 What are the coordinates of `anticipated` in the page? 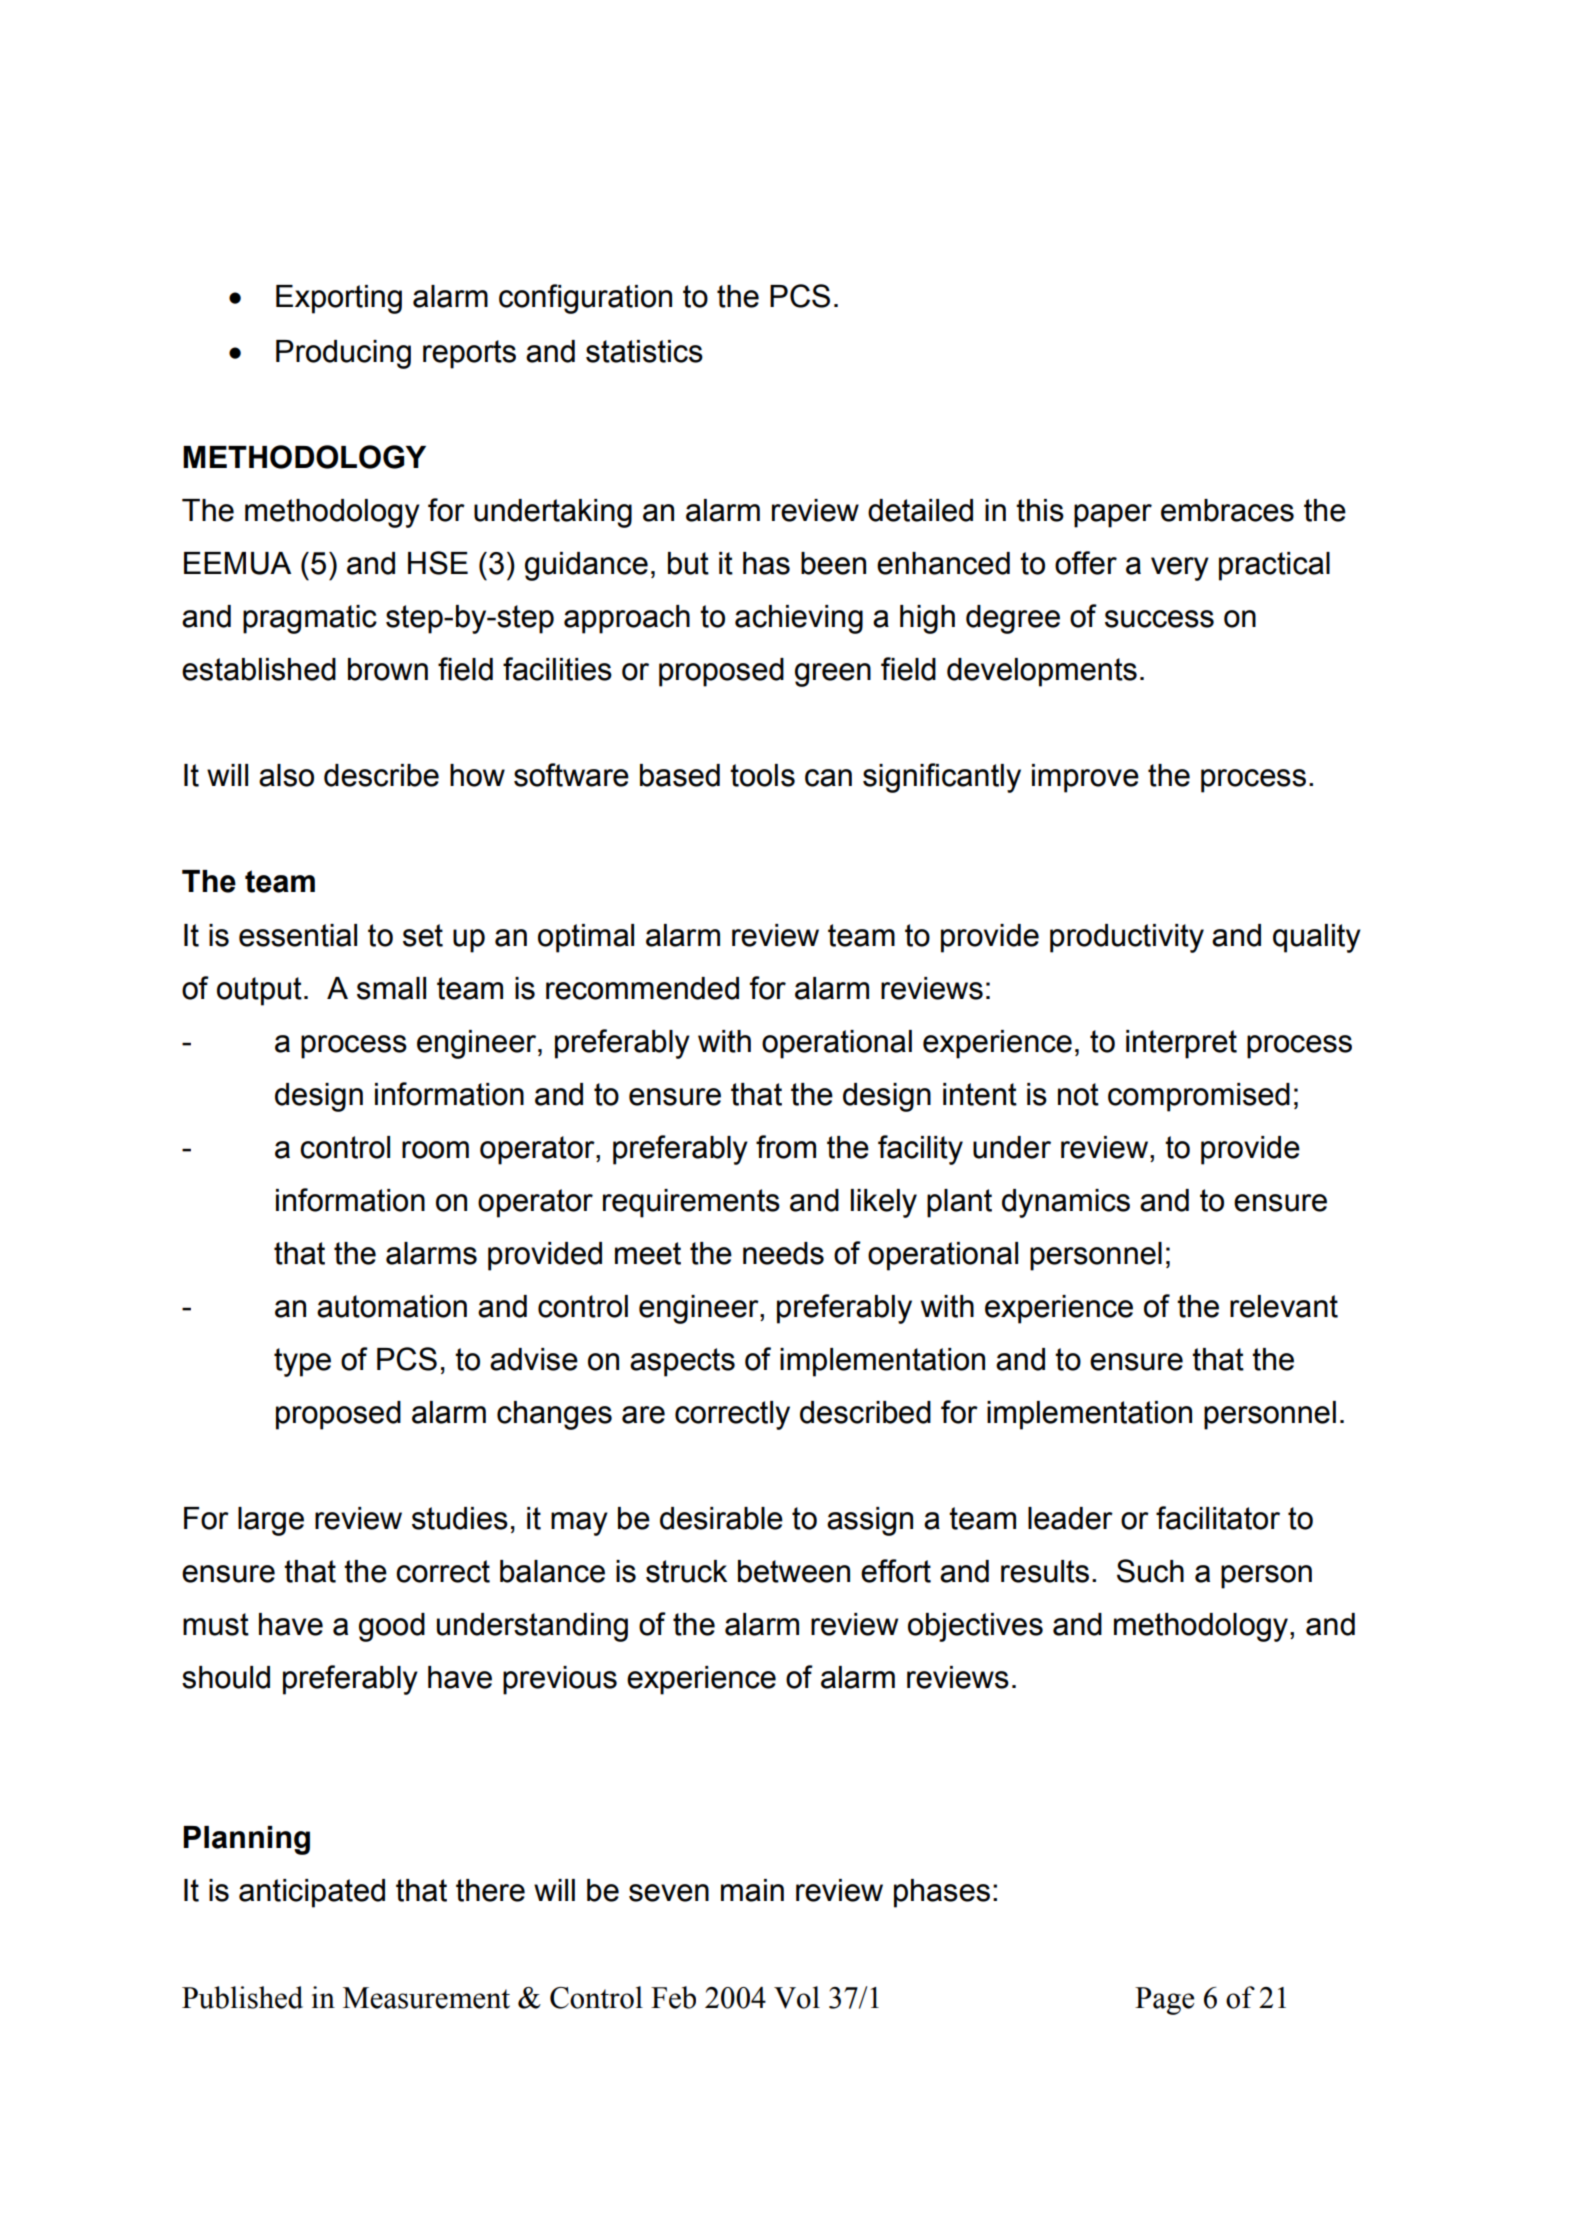 It's located at (312, 1893).
